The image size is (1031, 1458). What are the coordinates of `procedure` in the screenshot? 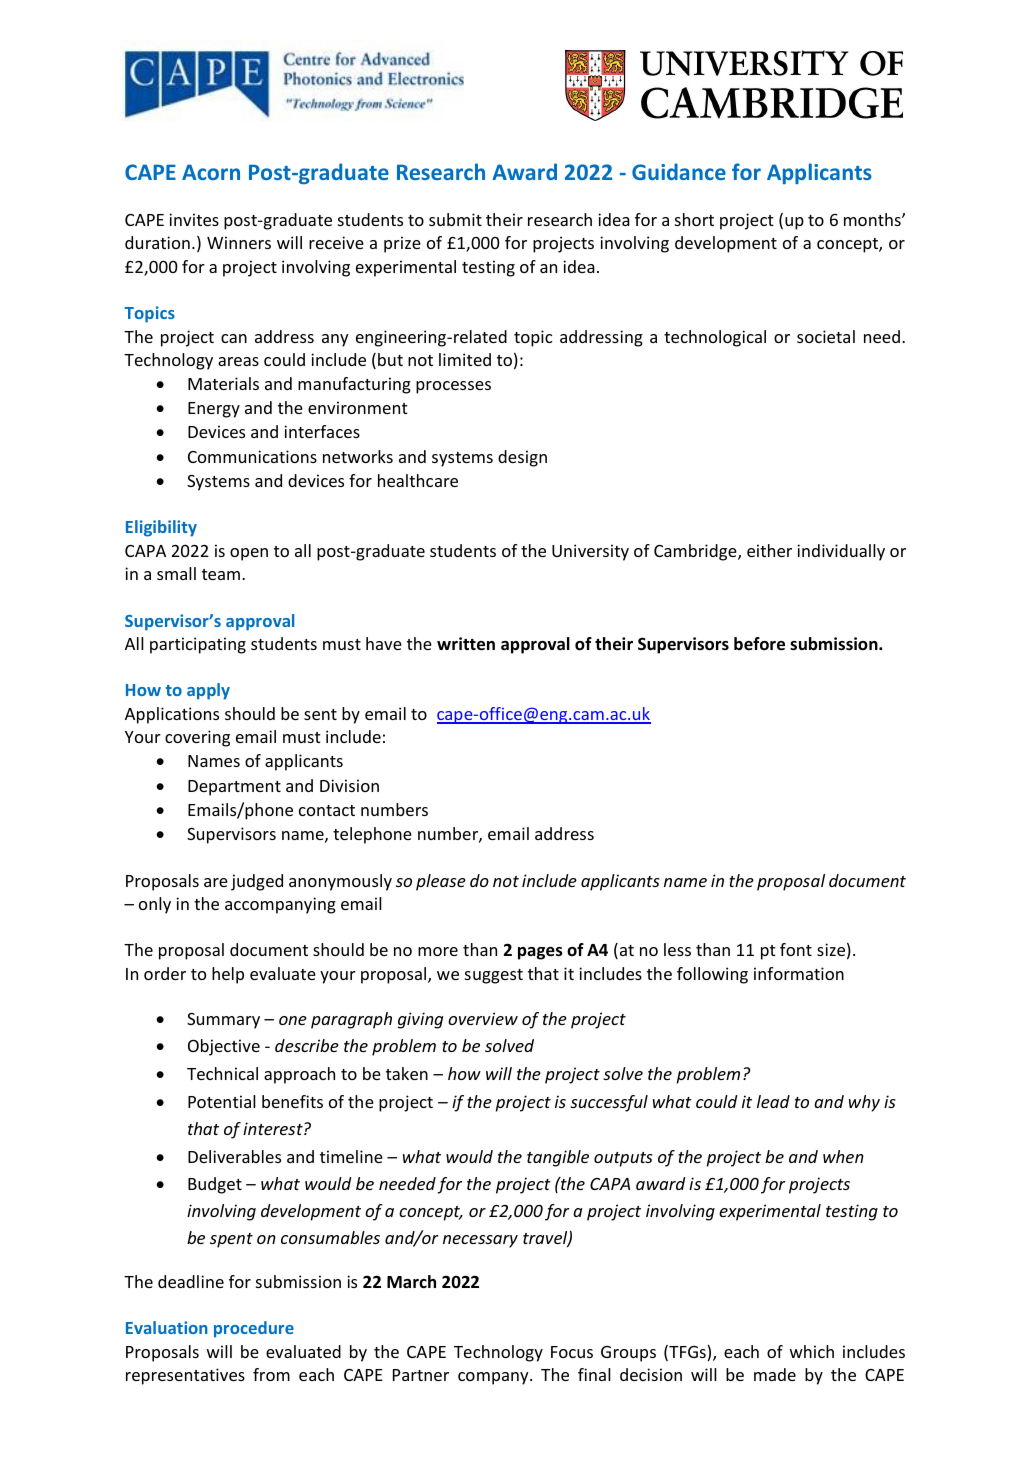 It's located at (254, 1329).
